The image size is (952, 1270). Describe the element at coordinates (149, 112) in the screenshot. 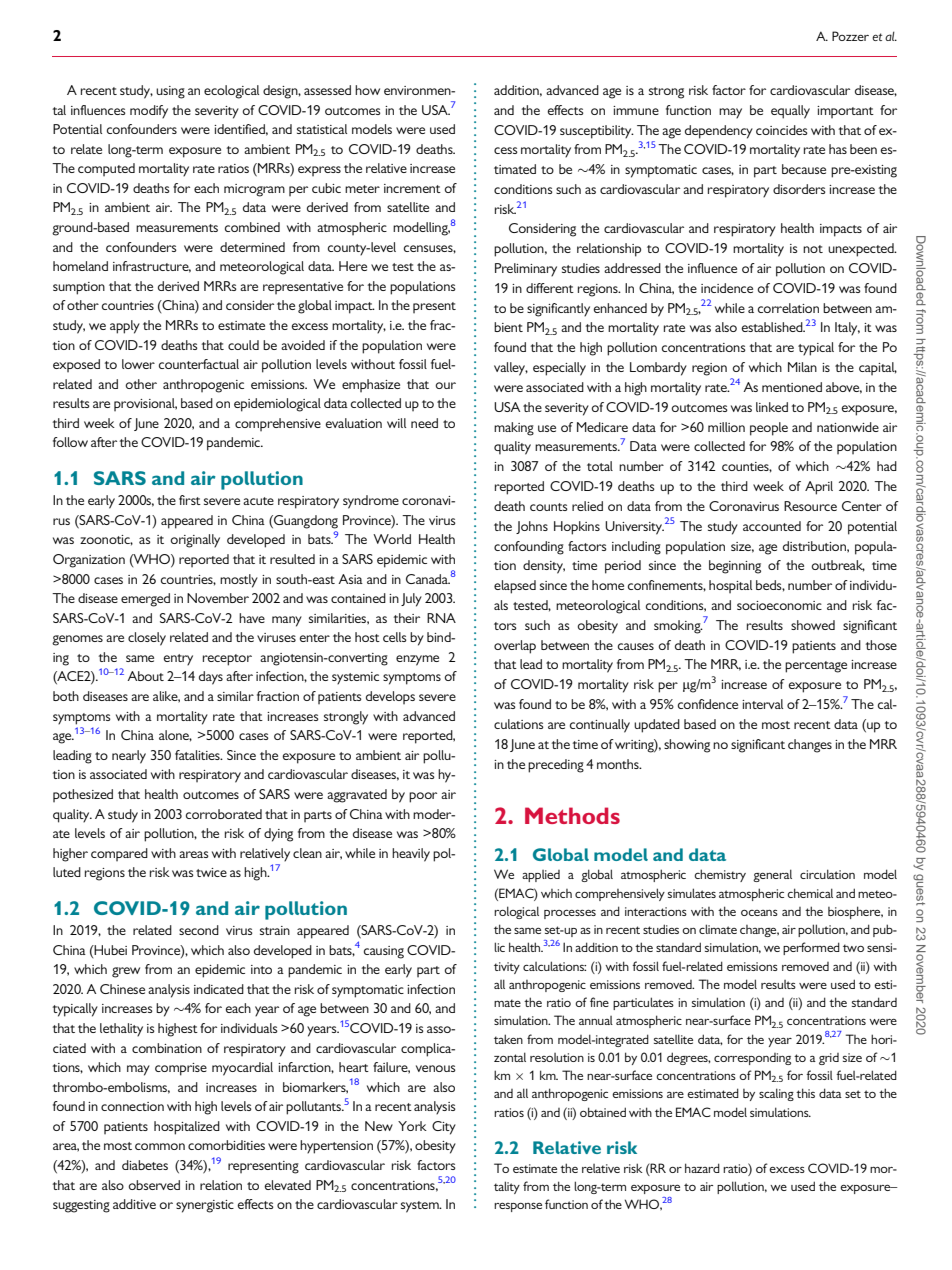

I see `modify` at that location.
